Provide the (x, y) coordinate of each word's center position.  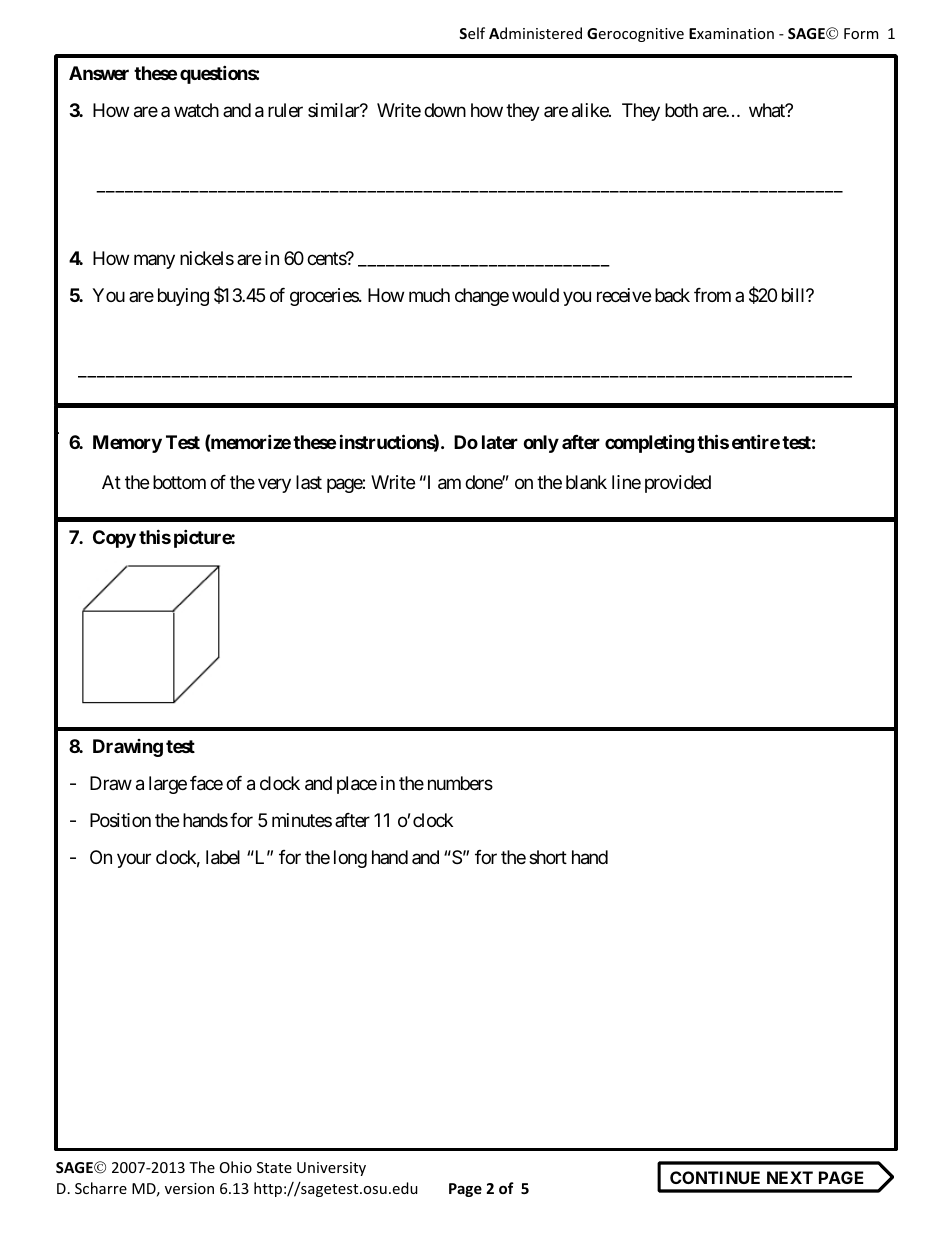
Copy (114, 539)
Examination (731, 33)
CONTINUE (715, 1177)
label (223, 857)
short (548, 857)
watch (196, 110)
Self (472, 33)
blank (586, 482)
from (712, 295)
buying (183, 297)
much (429, 295)
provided (678, 484)
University (331, 1169)
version (189, 1188)
